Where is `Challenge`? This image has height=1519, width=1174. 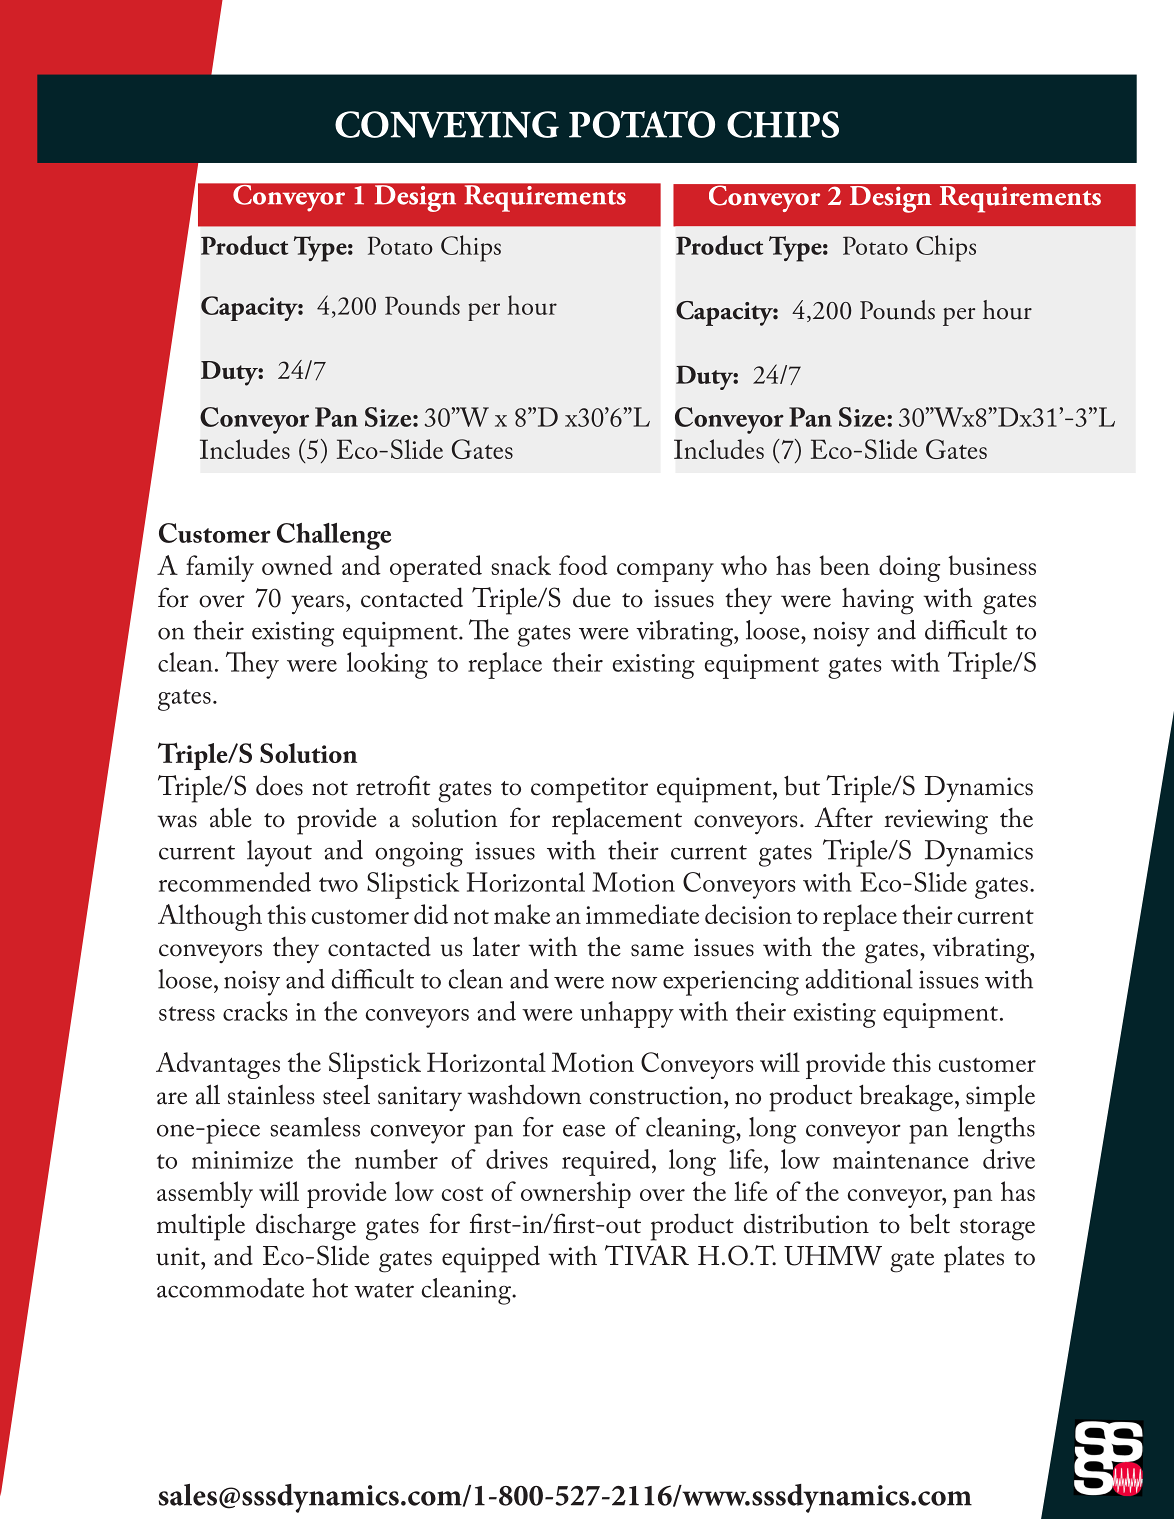 Challenge is located at coordinates (334, 536).
